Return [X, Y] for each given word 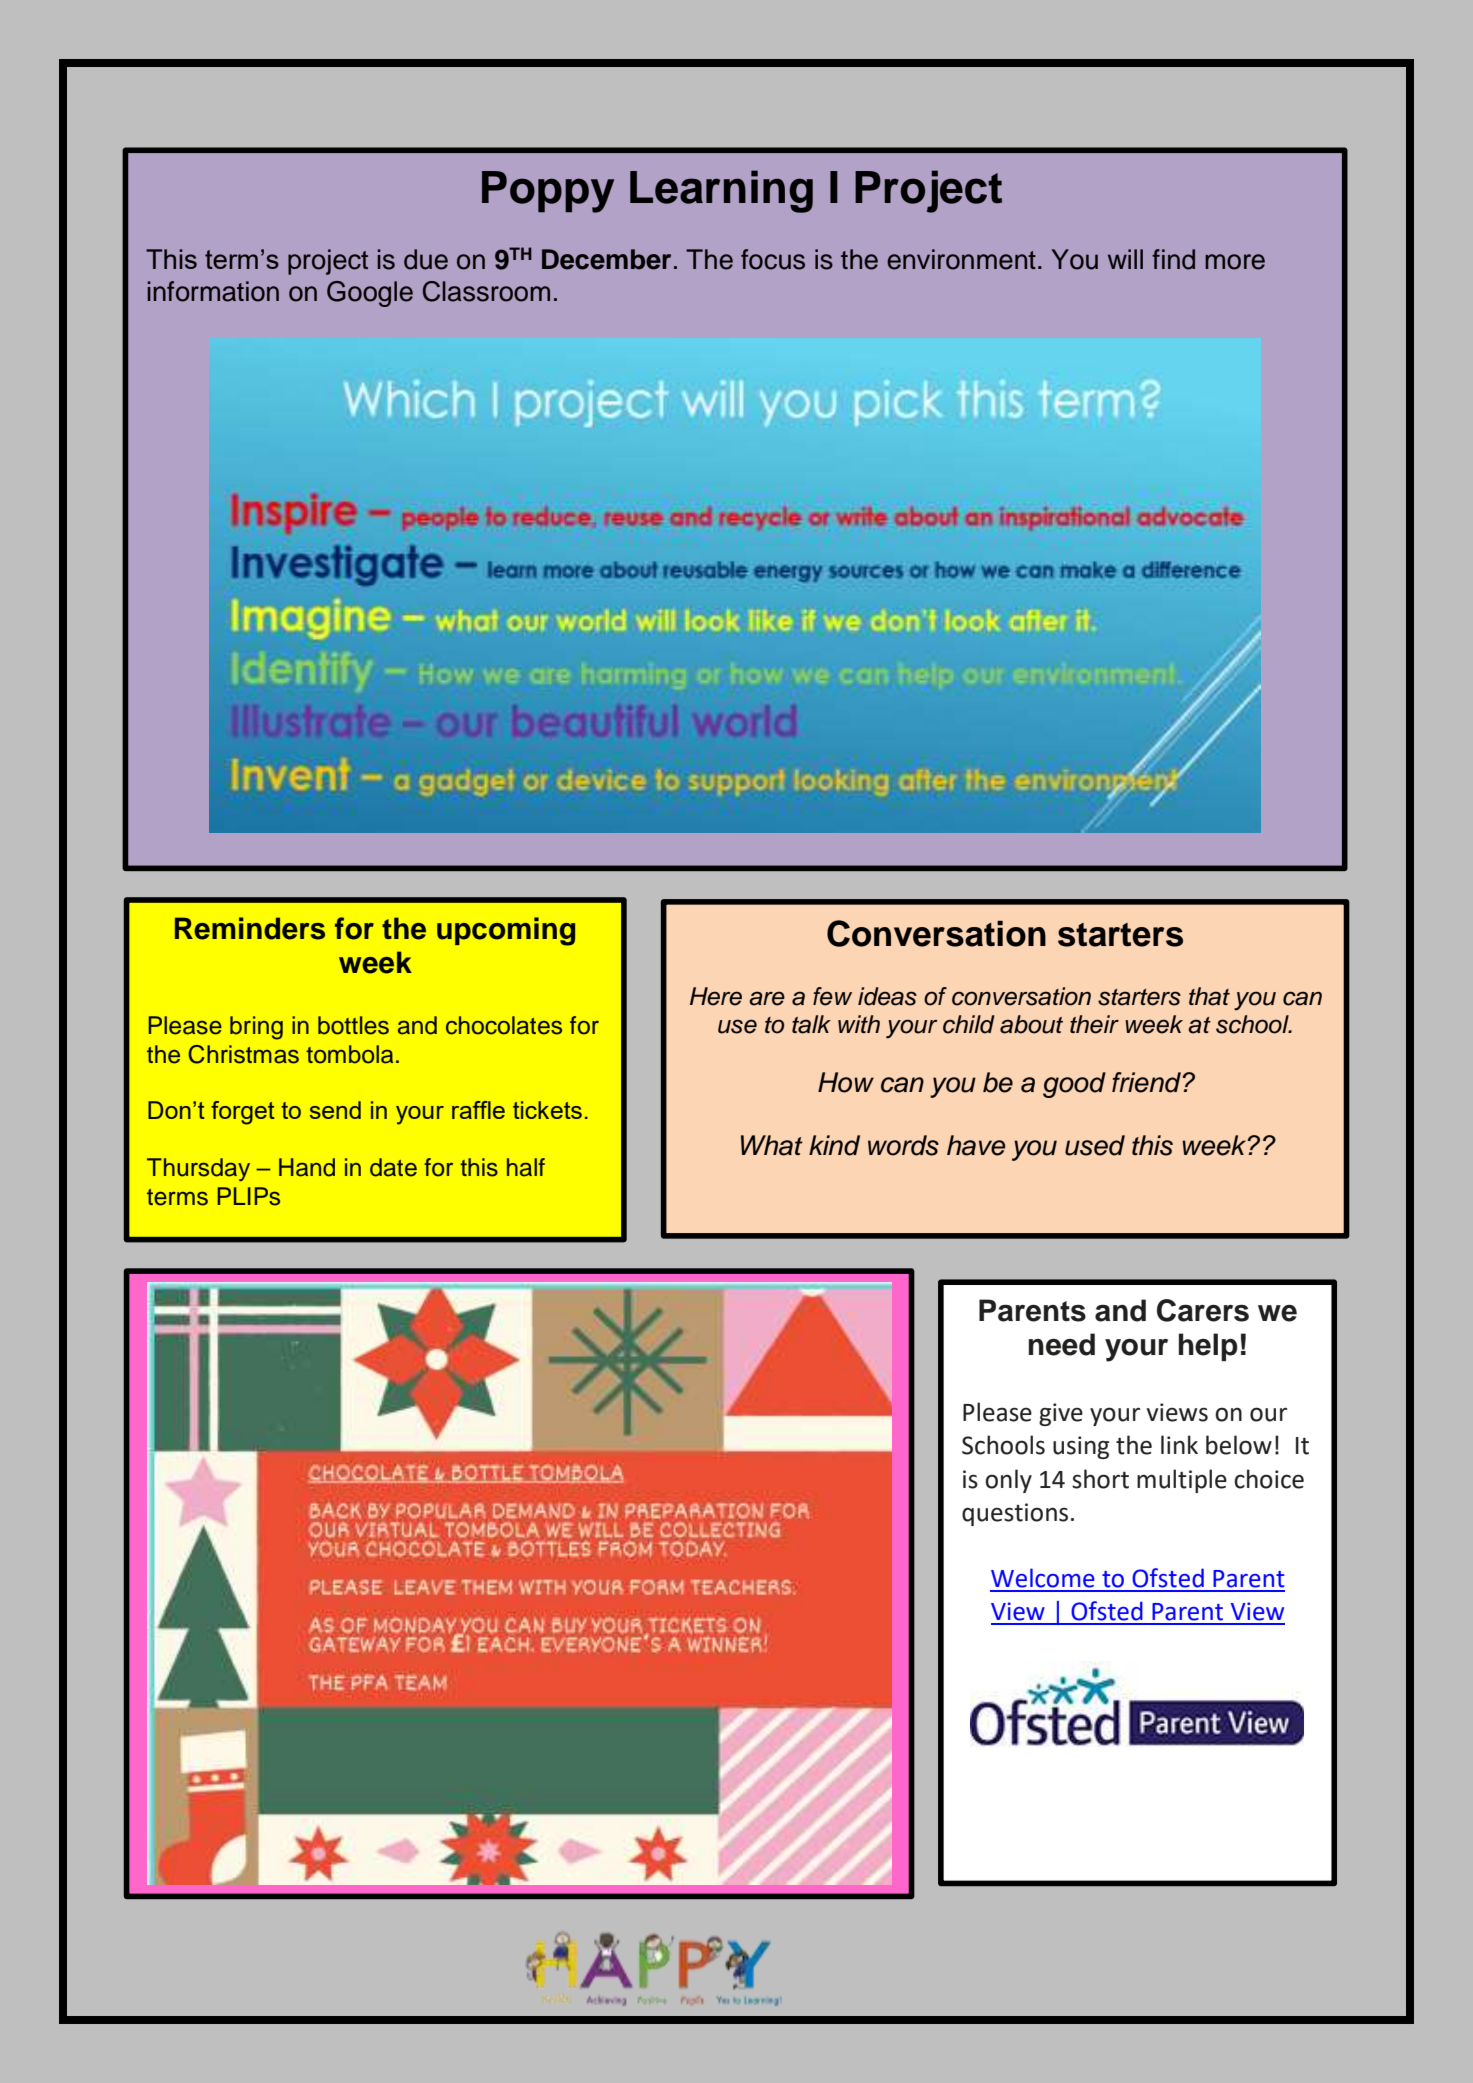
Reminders [250, 928]
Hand [307, 1167]
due [426, 259]
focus [773, 259]
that [1209, 996]
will [1125, 259]
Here [716, 996]
